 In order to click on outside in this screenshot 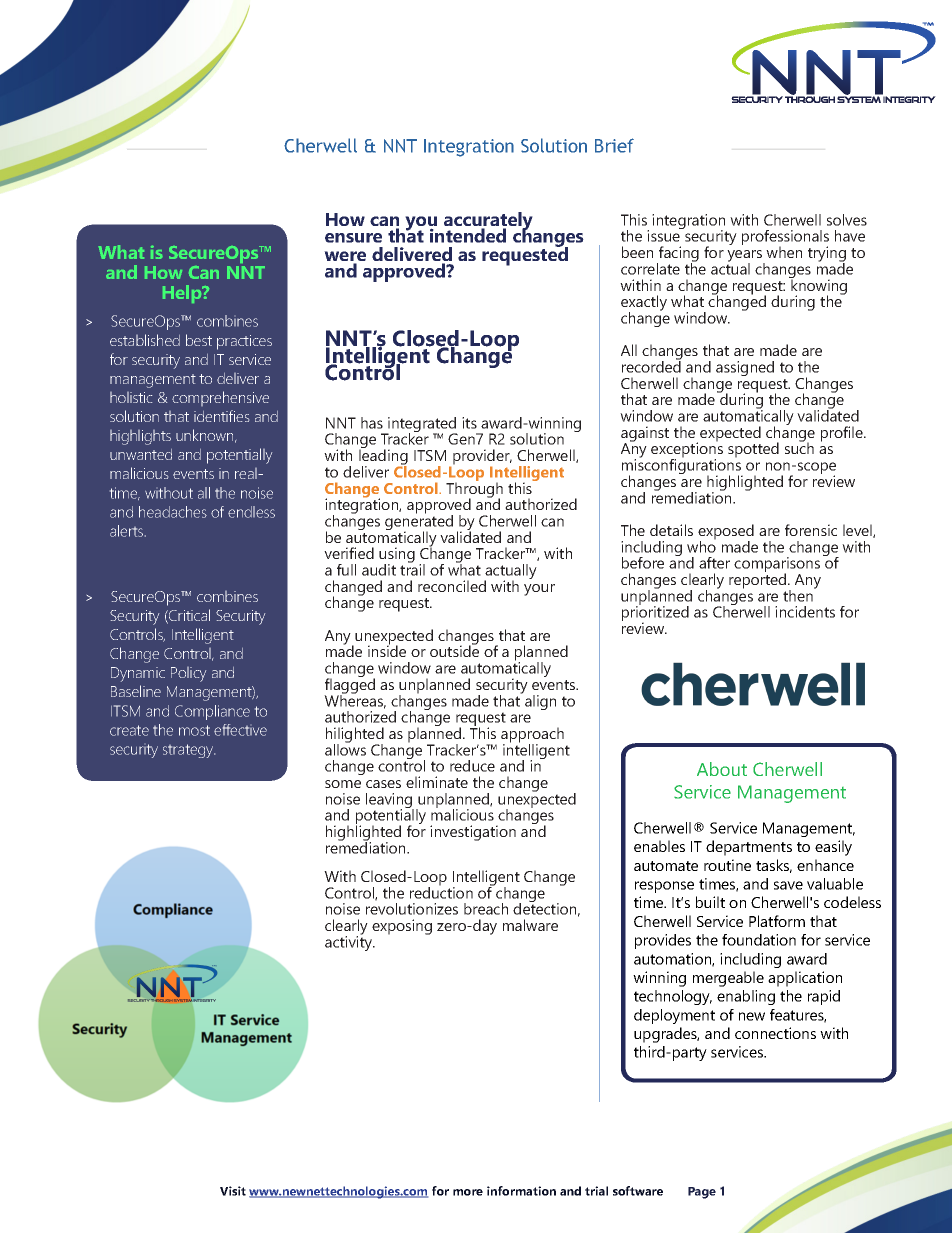, I will do `click(454, 650)`.
